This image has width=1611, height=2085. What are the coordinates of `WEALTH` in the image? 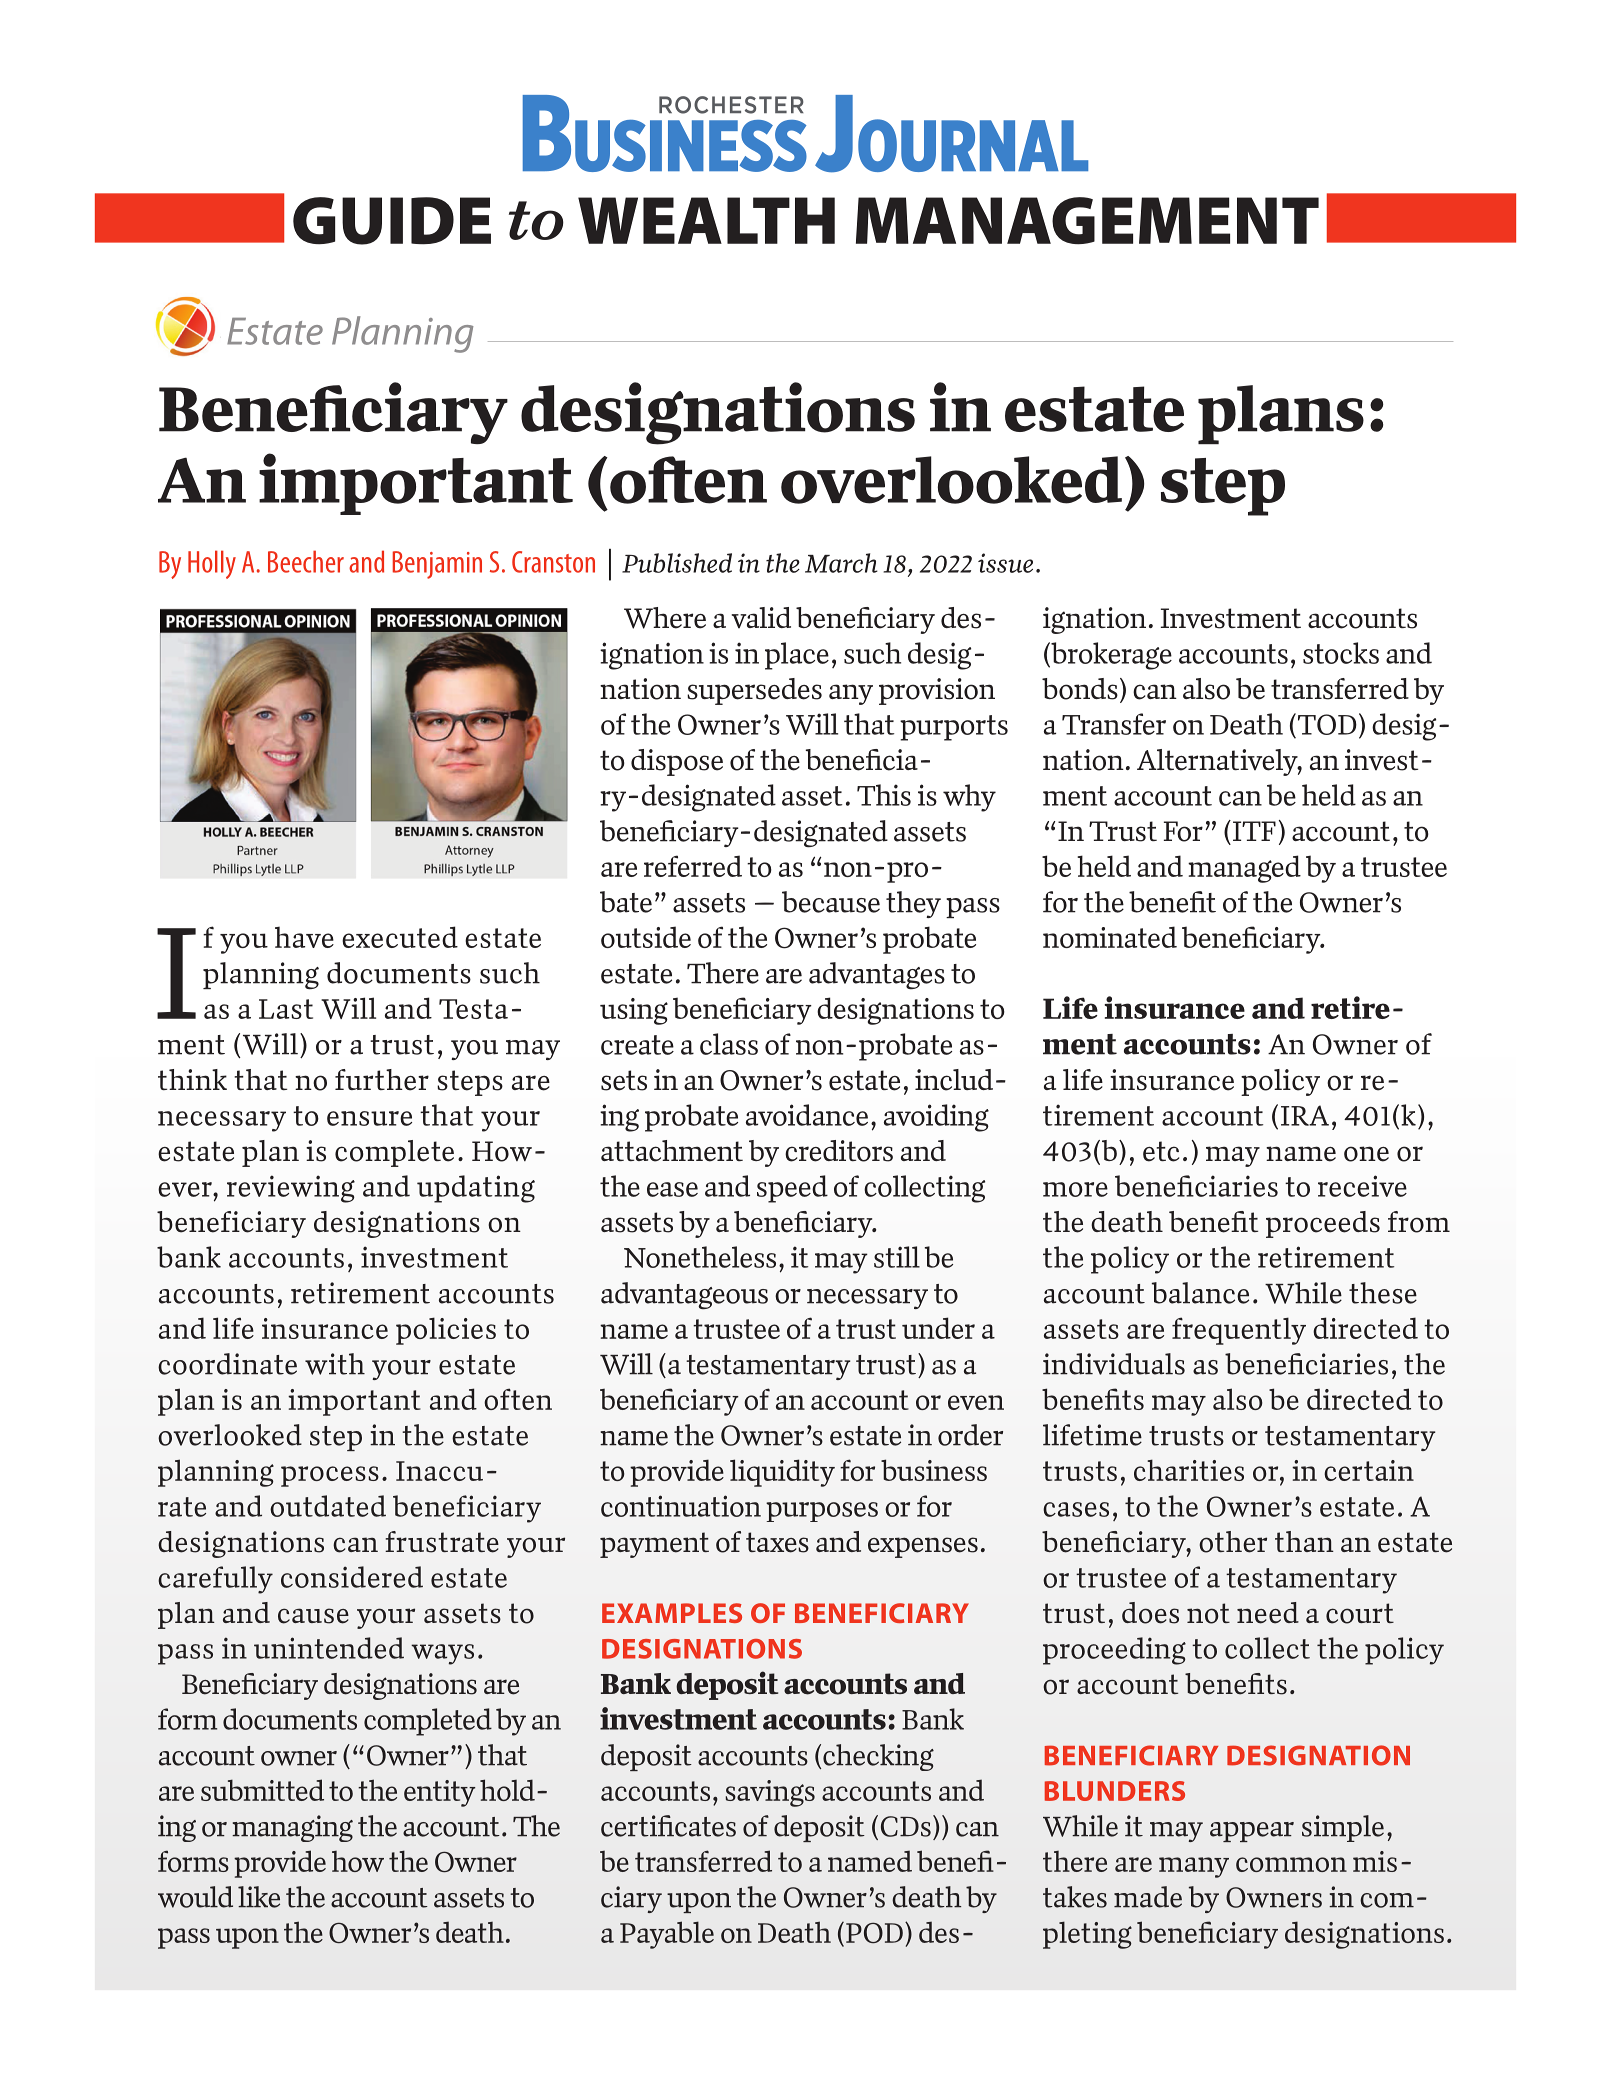 It's located at (706, 220).
